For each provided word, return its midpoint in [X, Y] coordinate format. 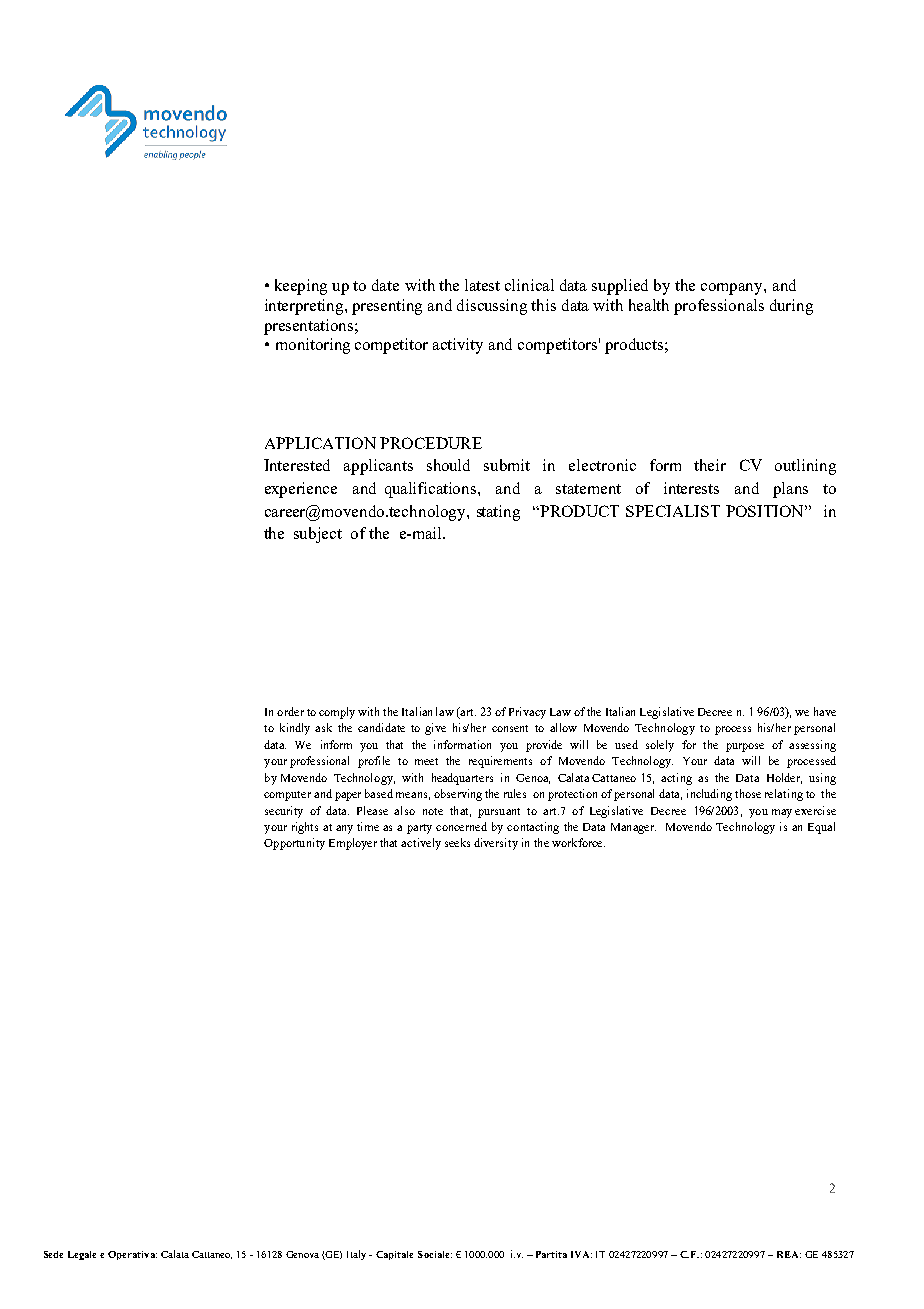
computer [287, 796]
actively [421, 844]
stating [498, 513]
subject [318, 535]
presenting [387, 307]
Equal [821, 828]
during [791, 307]
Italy [356, 1255]
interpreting [305, 307]
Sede [53, 1254]
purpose [745, 747]
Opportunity [294, 844]
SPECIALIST [673, 511]
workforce [578, 842]
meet [426, 761]
